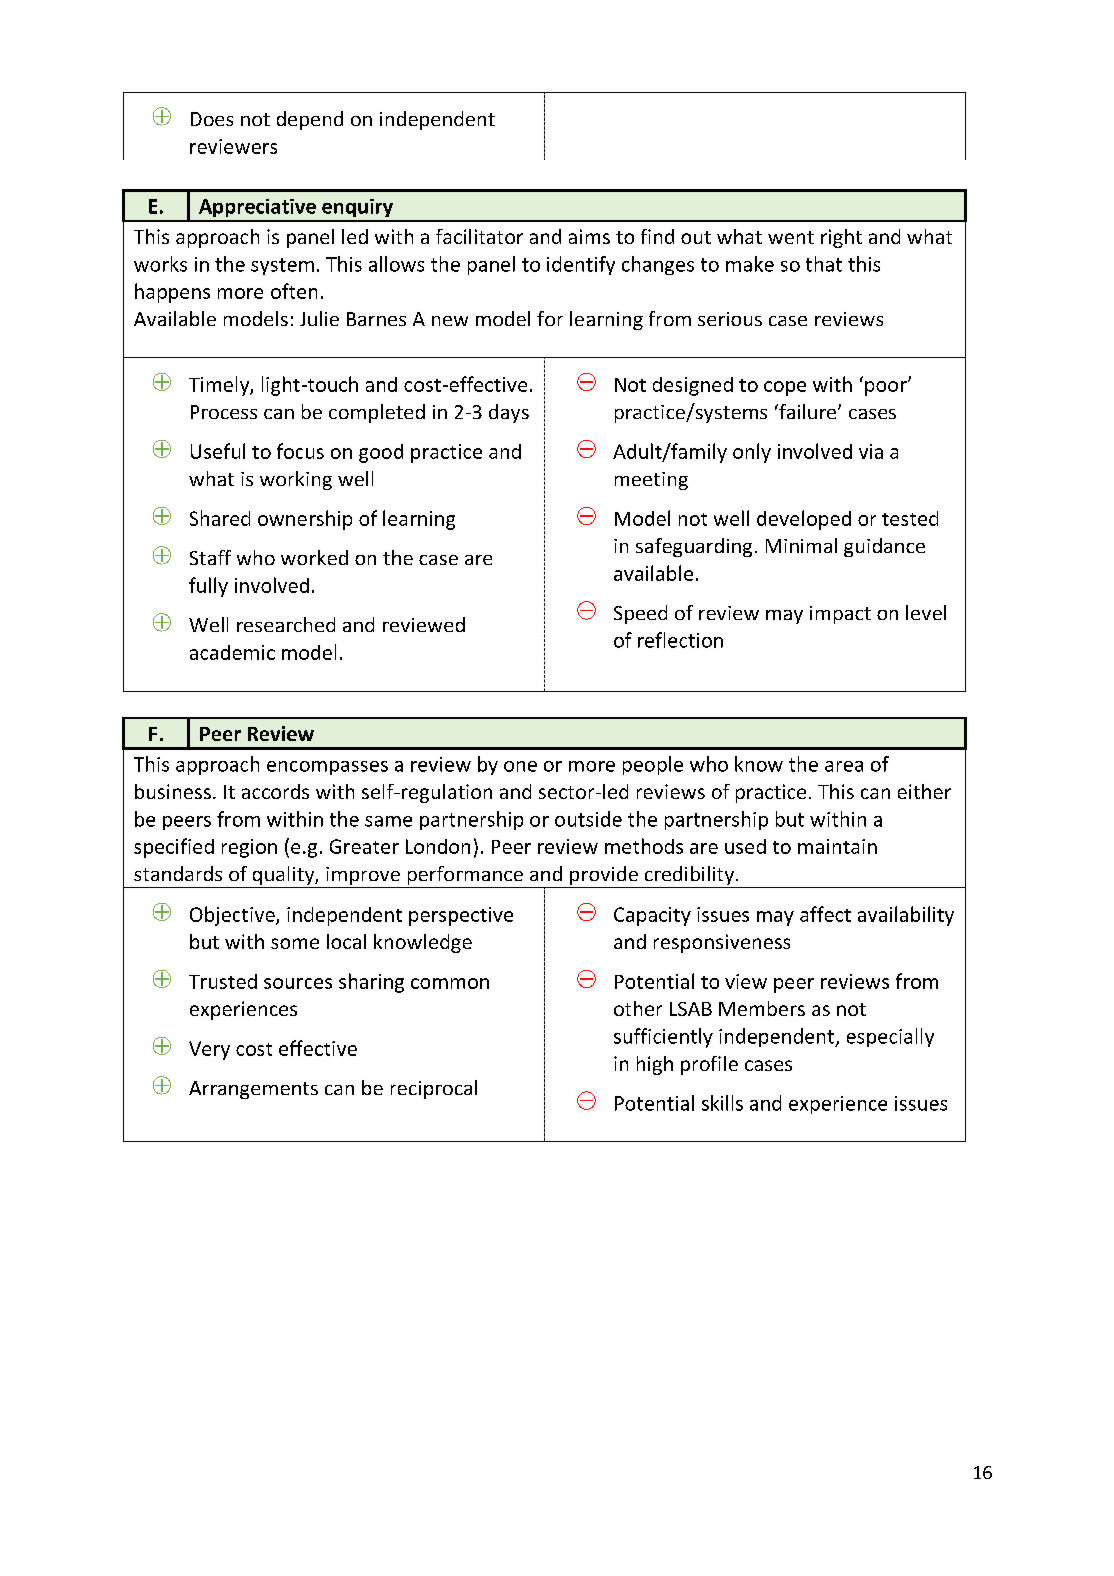 Image resolution: width=1114 pixels, height=1576 pixels. Describe the element at coordinates (286, 624) in the screenshot. I see `researched` at that location.
